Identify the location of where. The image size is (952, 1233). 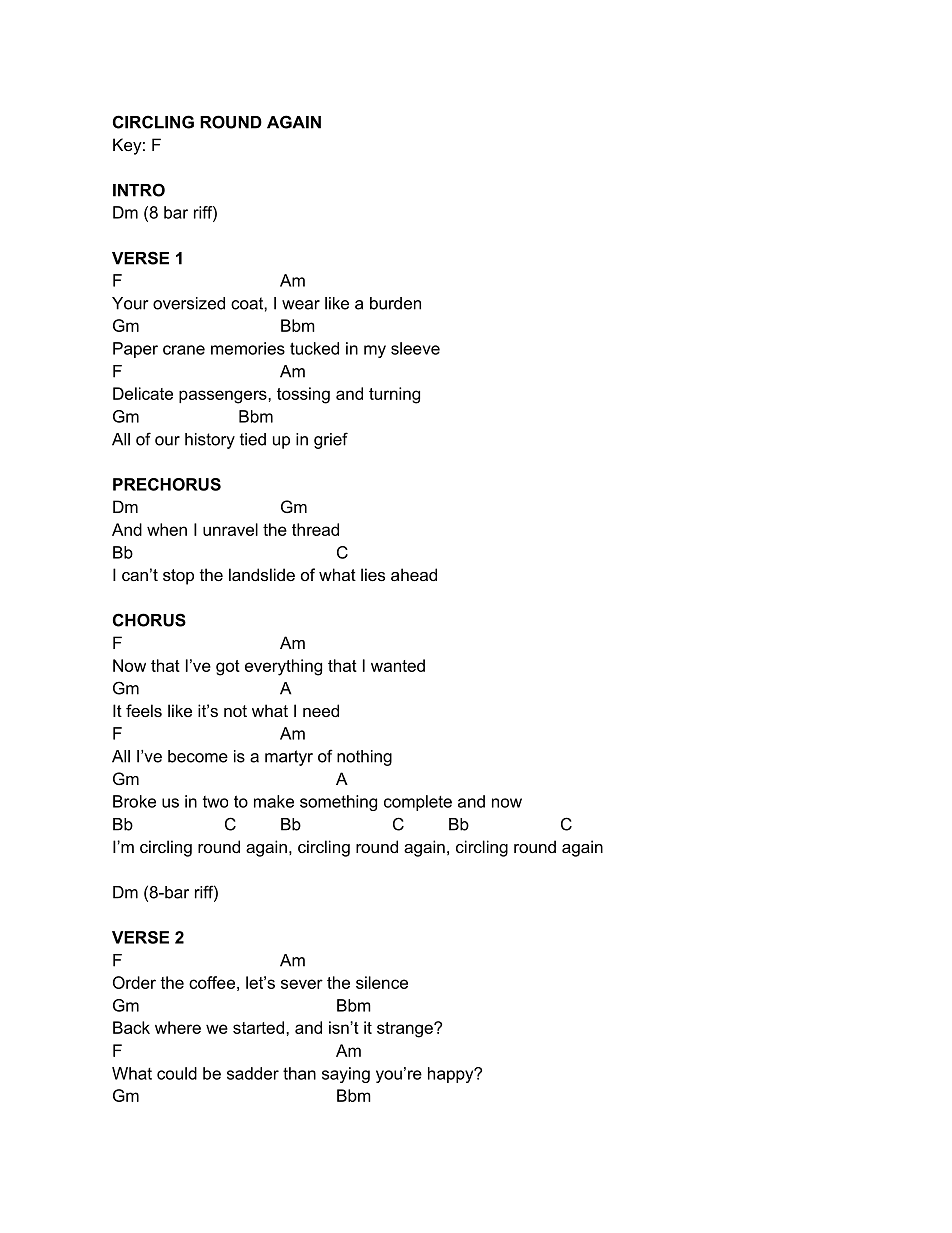
(178, 1027).
